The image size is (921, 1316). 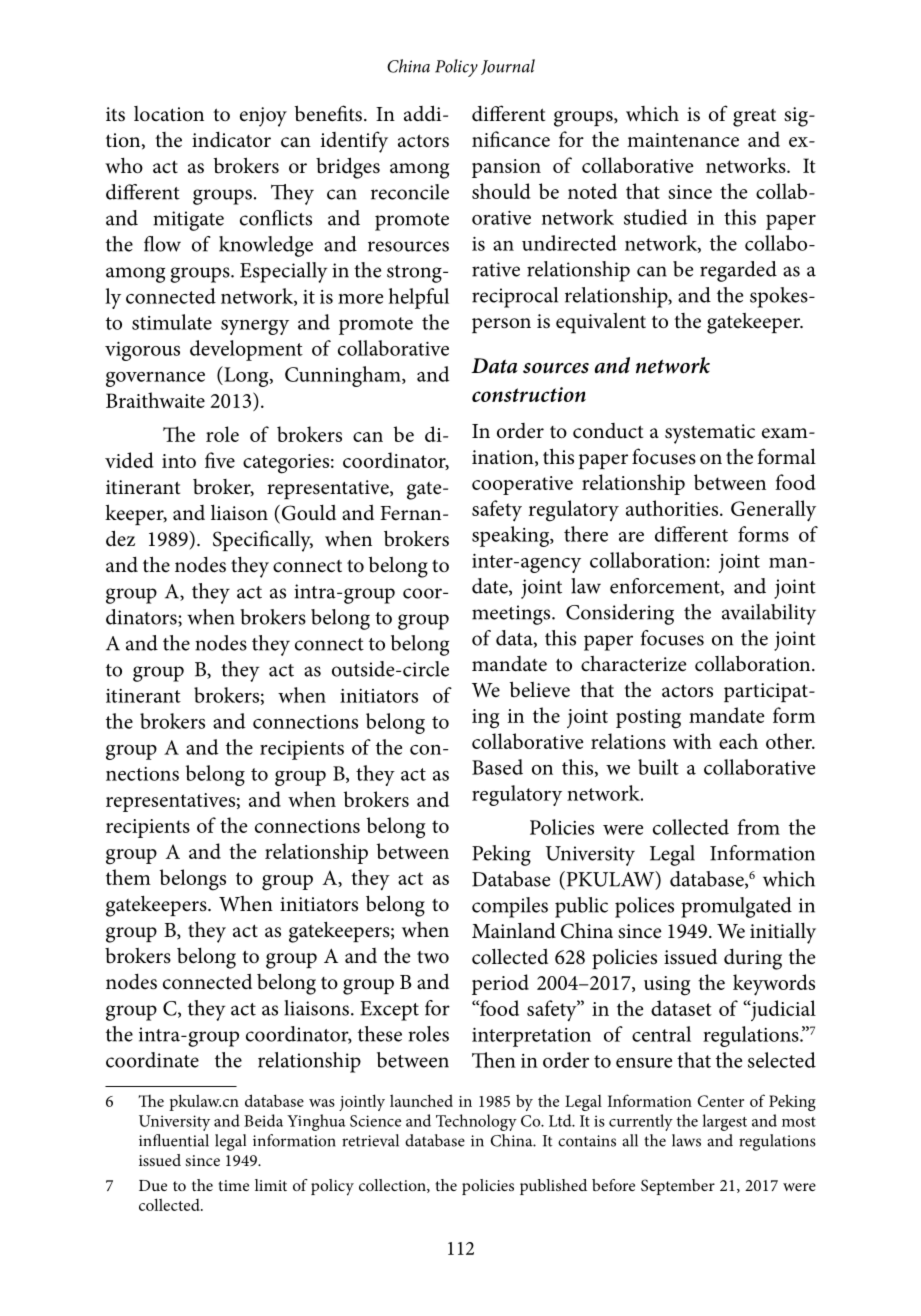 I want to click on Technology, so click(x=476, y=1122).
